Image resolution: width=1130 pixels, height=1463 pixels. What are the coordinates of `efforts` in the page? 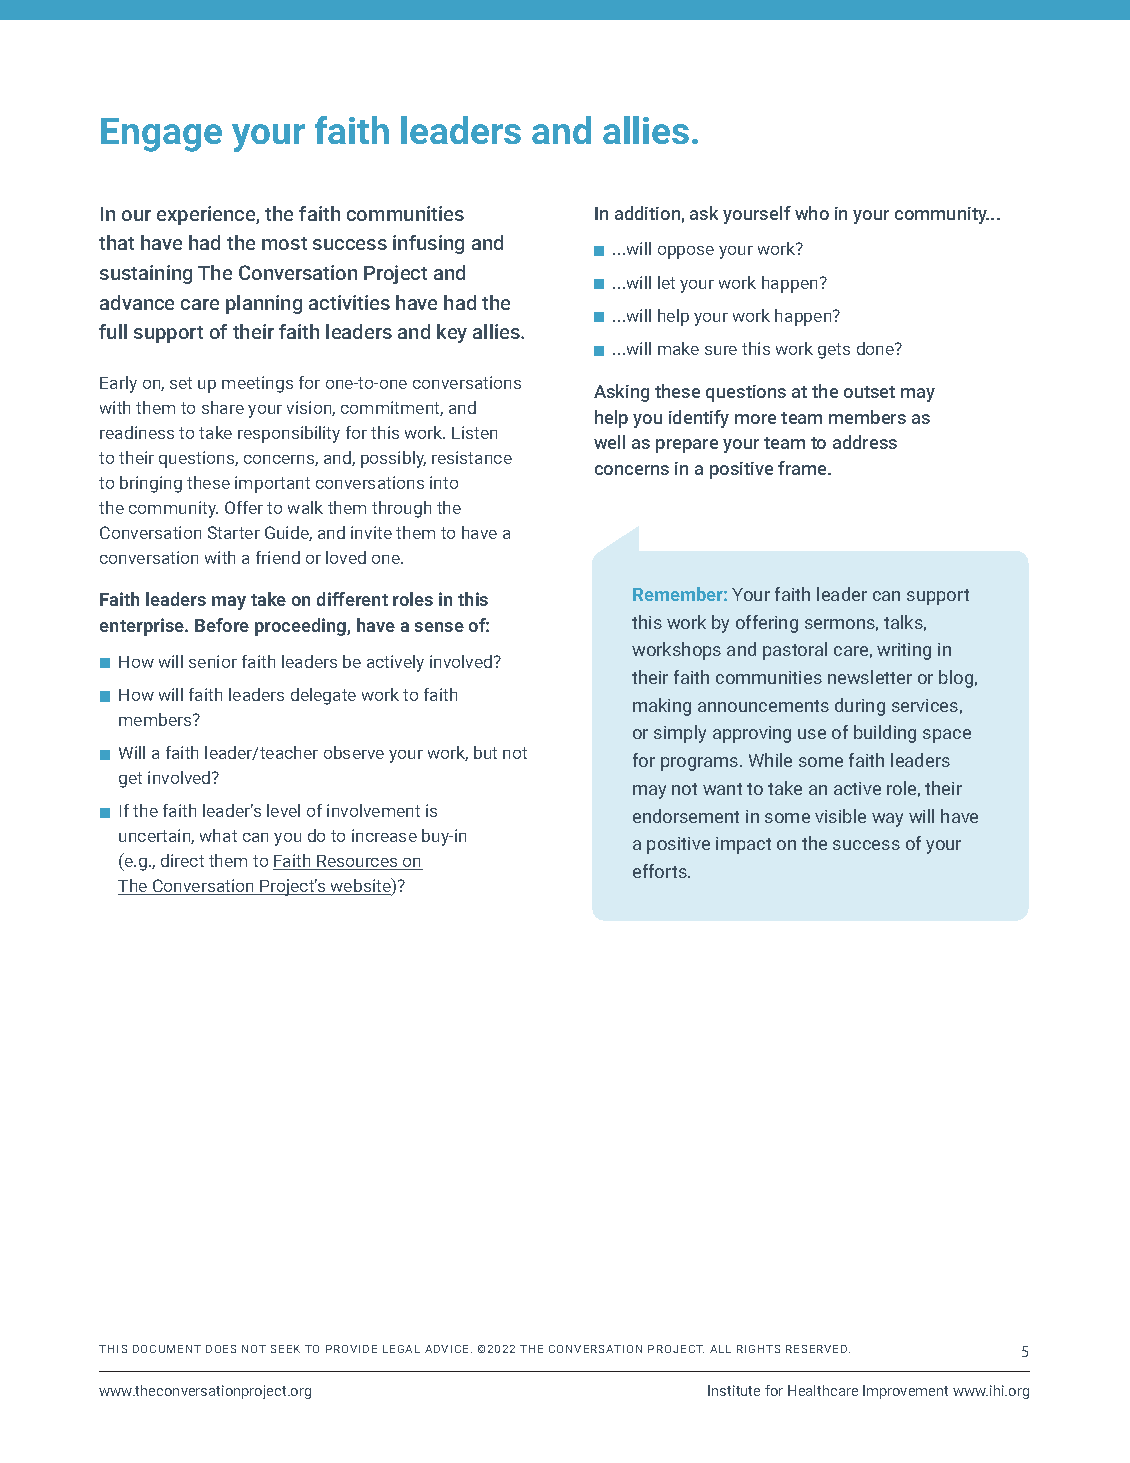 It's located at (661, 871).
